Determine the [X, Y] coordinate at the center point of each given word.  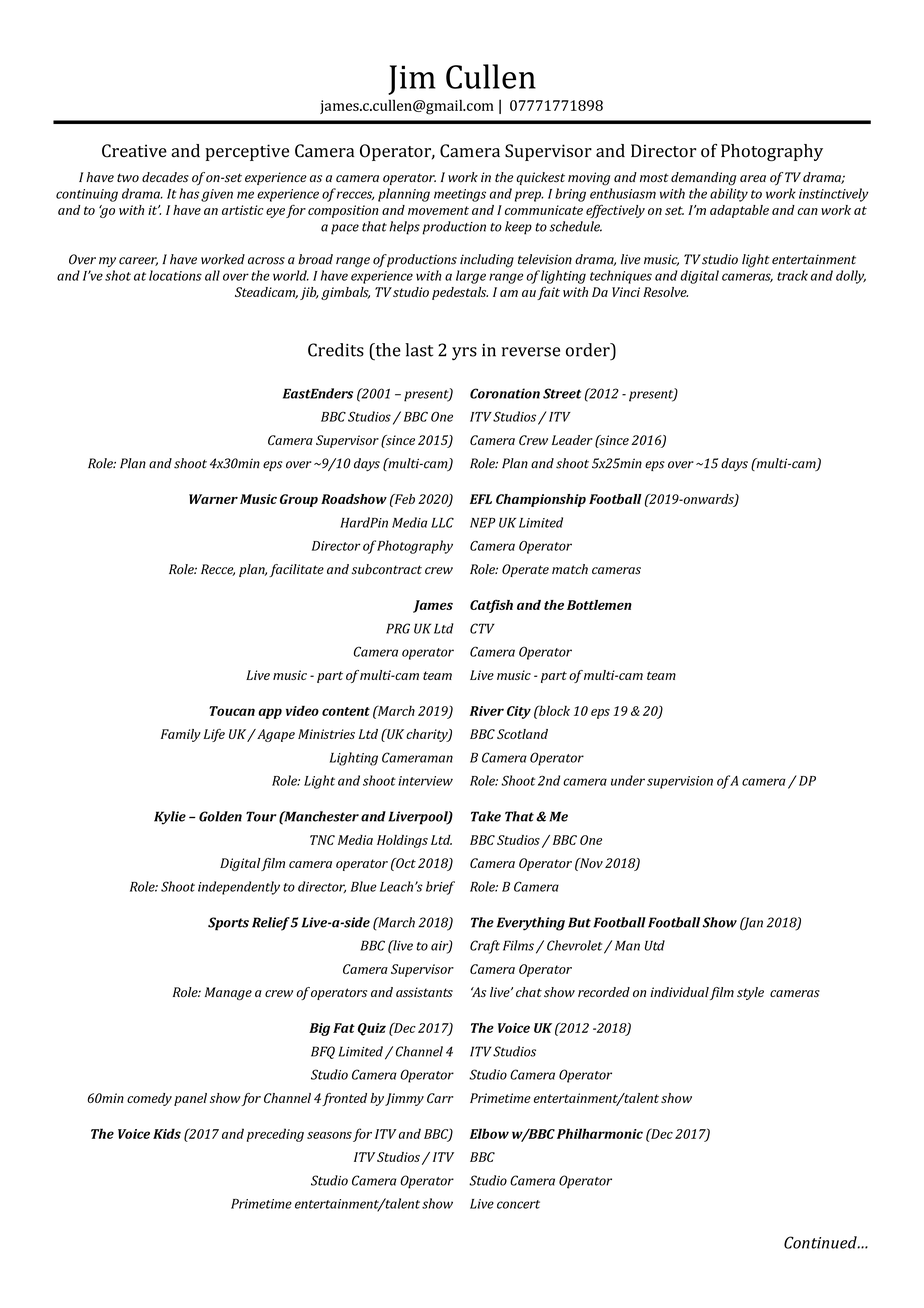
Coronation [505, 393]
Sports [228, 924]
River [487, 711]
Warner [213, 499]
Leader [572, 440]
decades [165, 177]
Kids [167, 1133]
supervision [680, 782]
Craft [485, 947]
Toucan [232, 711]
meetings [460, 195]
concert [518, 1204]
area [753, 178]
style [750, 993]
